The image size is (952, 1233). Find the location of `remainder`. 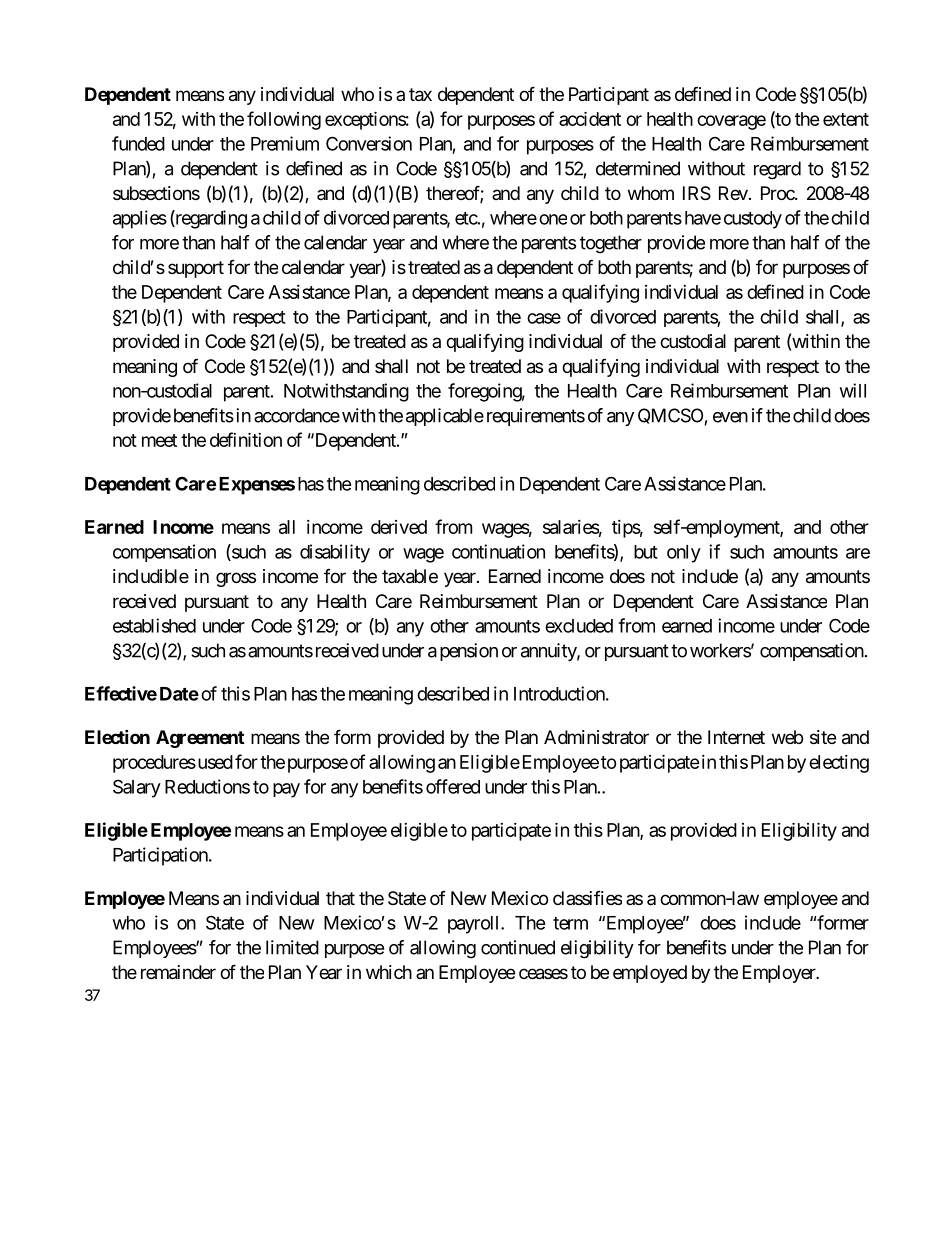

remainder is located at coordinates (178, 972).
